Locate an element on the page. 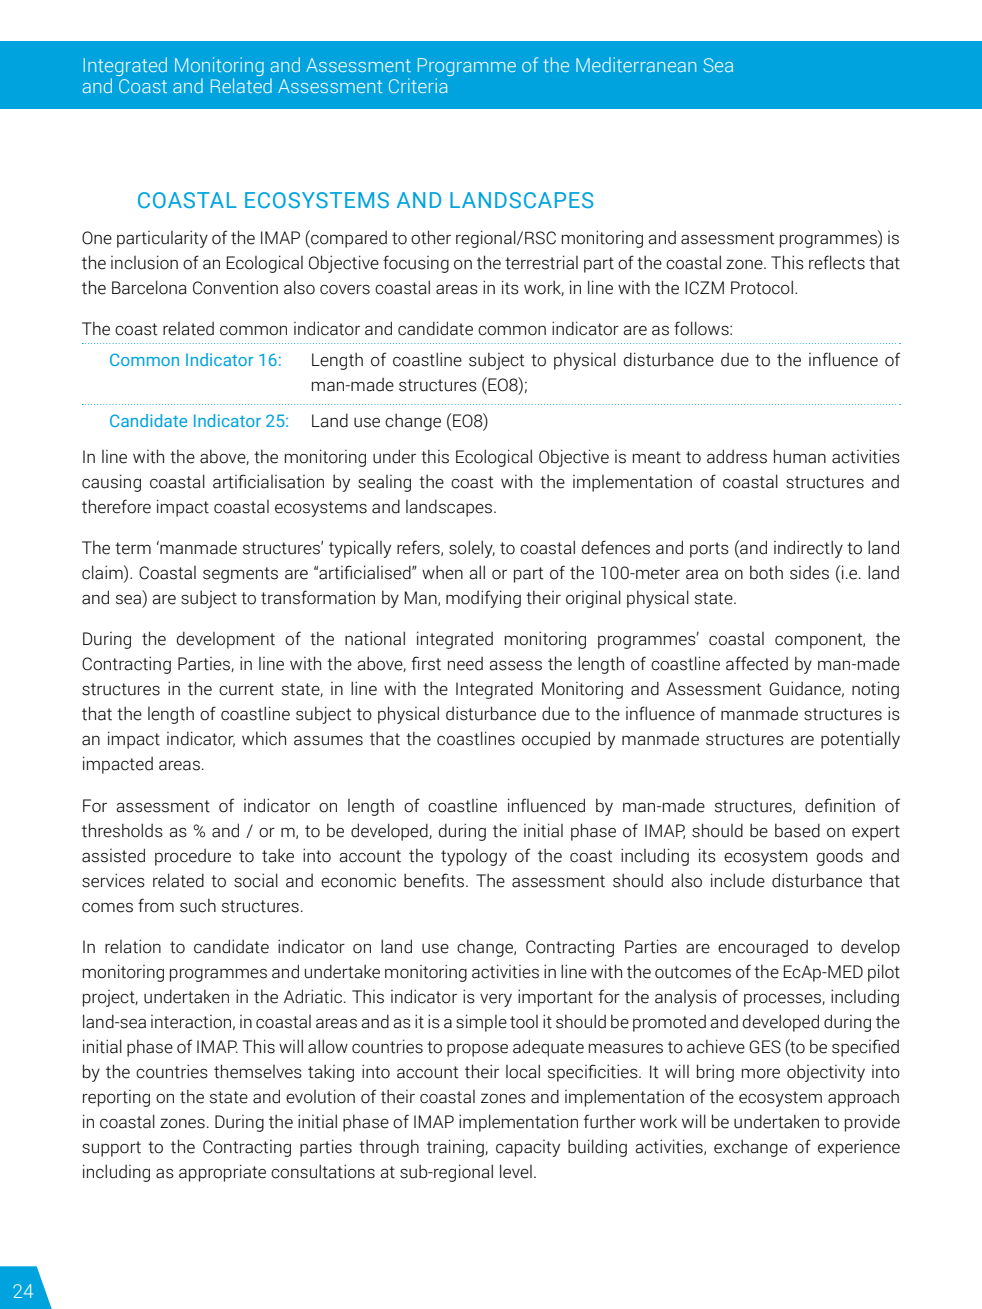 This page has width=982, height=1309. terrestrial is located at coordinates (541, 262).
